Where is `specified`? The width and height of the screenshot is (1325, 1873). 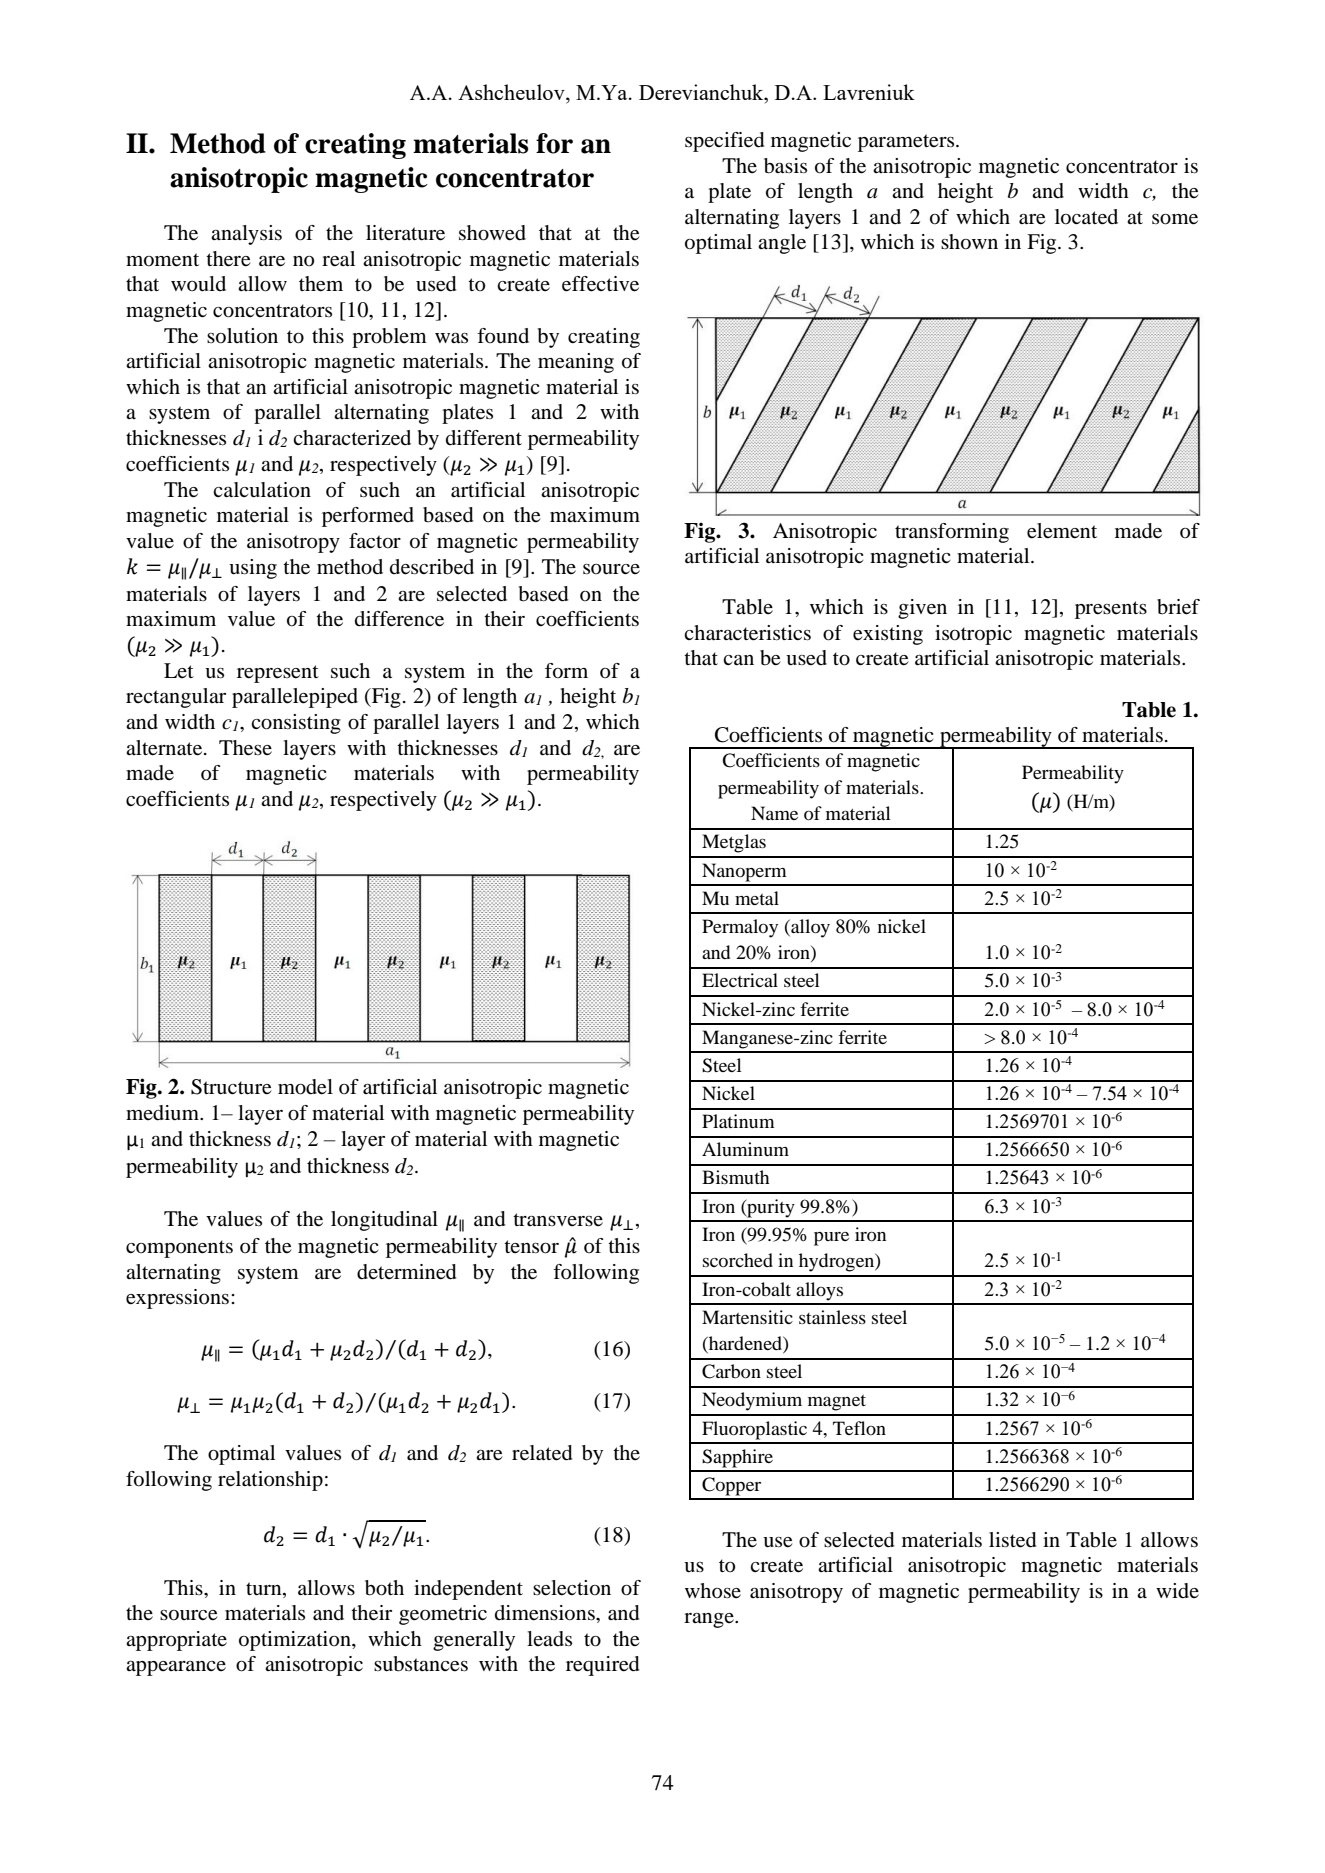
specified is located at coordinates (724, 142).
